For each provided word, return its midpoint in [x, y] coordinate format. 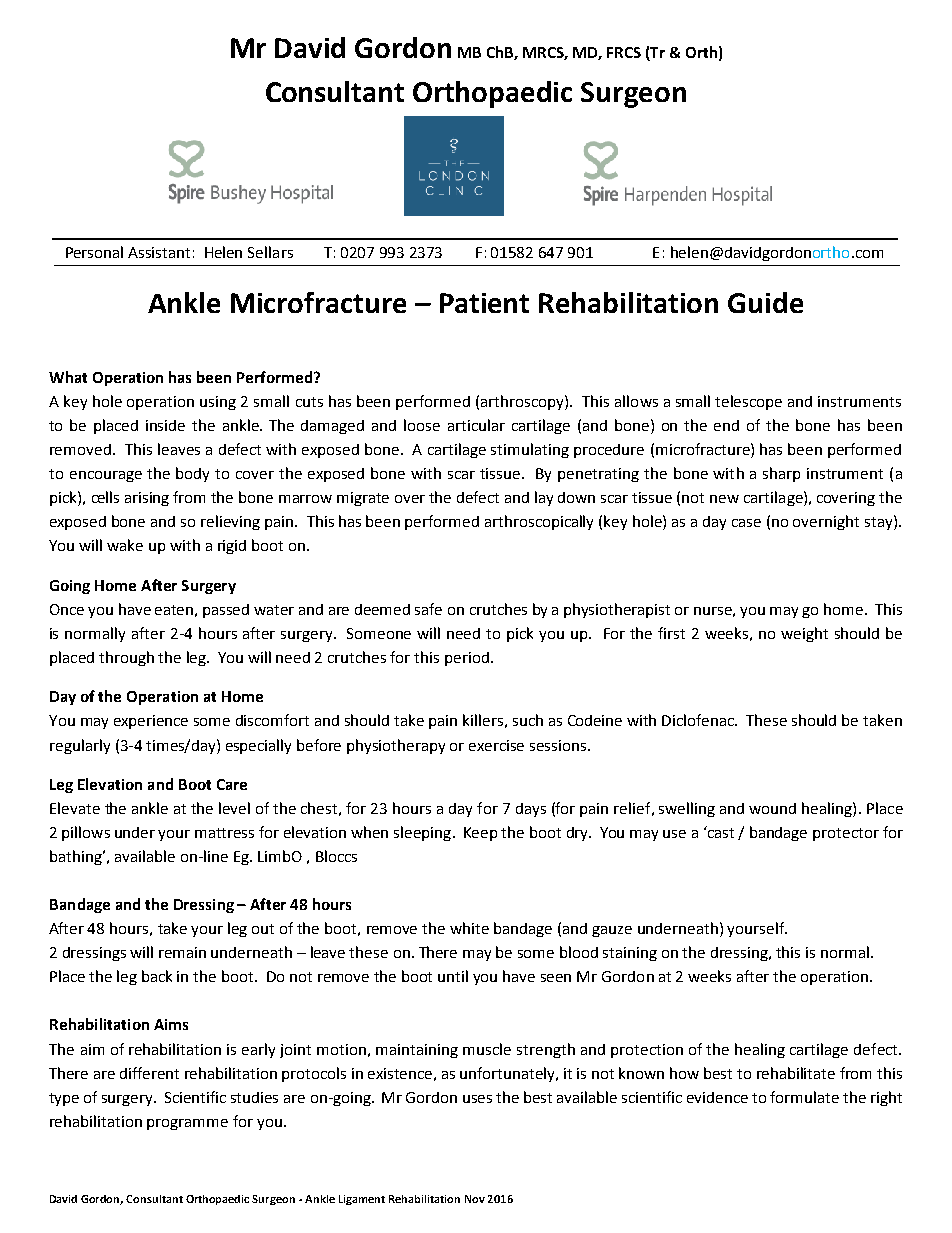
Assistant [159, 252]
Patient [484, 303]
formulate [804, 1097]
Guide [765, 302]
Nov [475, 1199]
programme [187, 1124]
